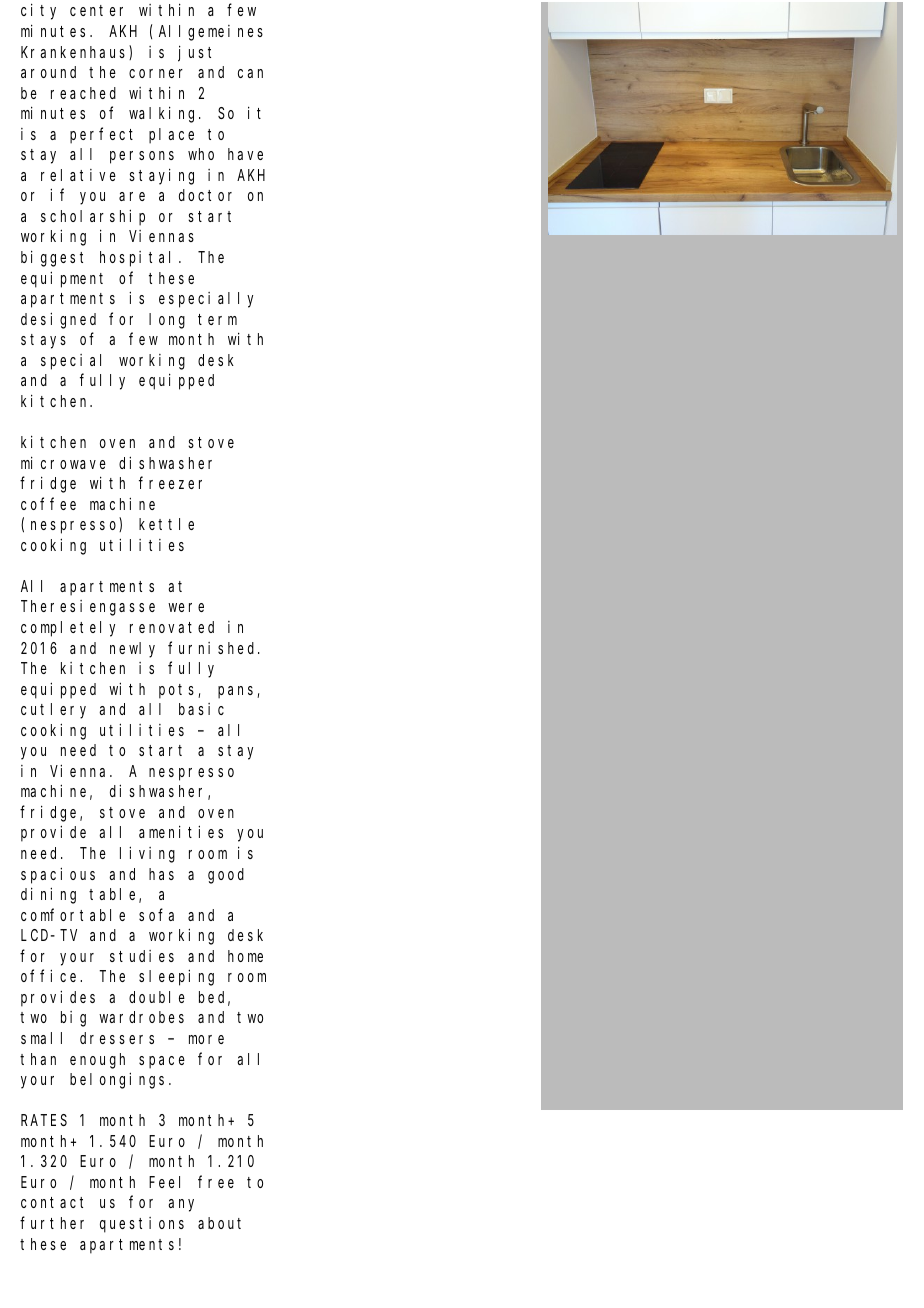 This page has width=924, height=1308. Describe the element at coordinates (226, 876) in the page. I see `good` at that location.
